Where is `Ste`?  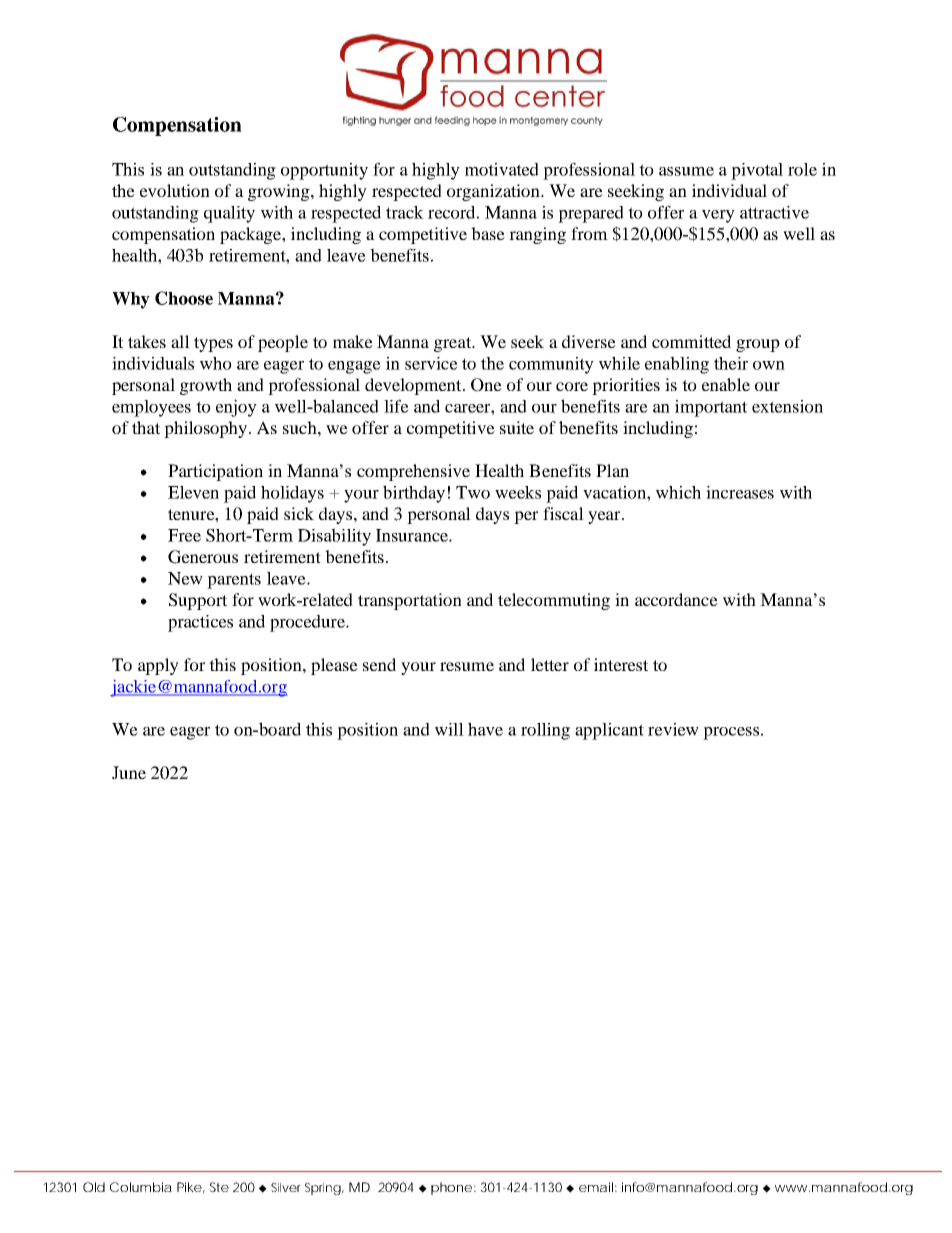
Ste is located at coordinates (219, 1187).
